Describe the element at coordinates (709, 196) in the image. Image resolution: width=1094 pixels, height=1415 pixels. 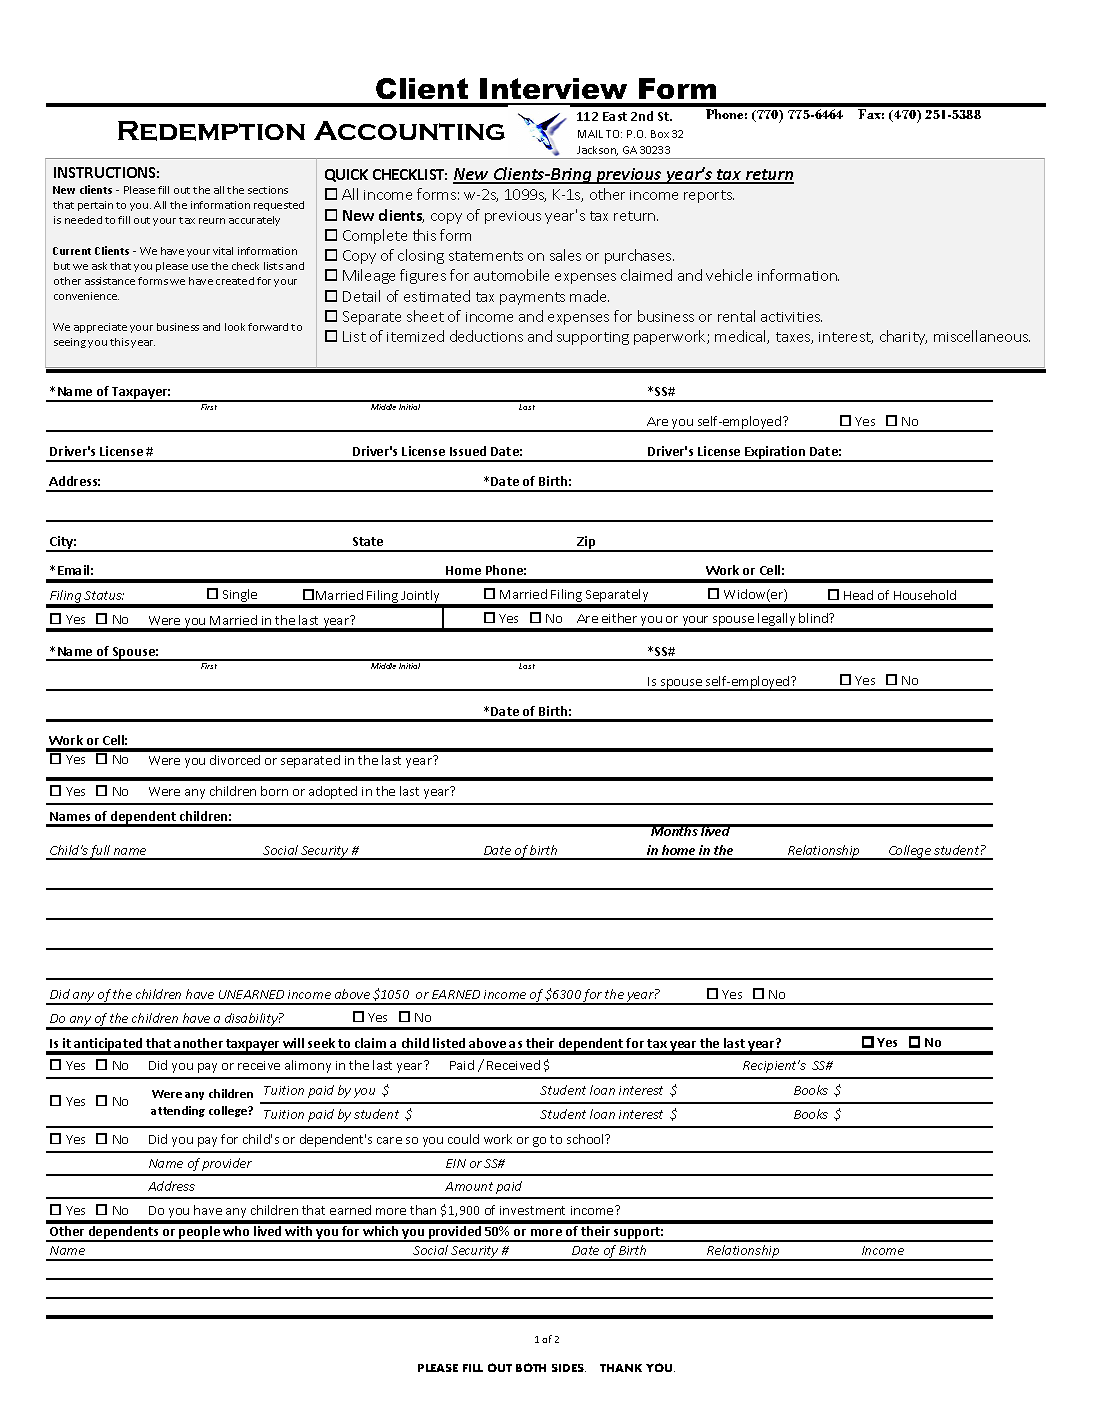
I see `reports` at that location.
